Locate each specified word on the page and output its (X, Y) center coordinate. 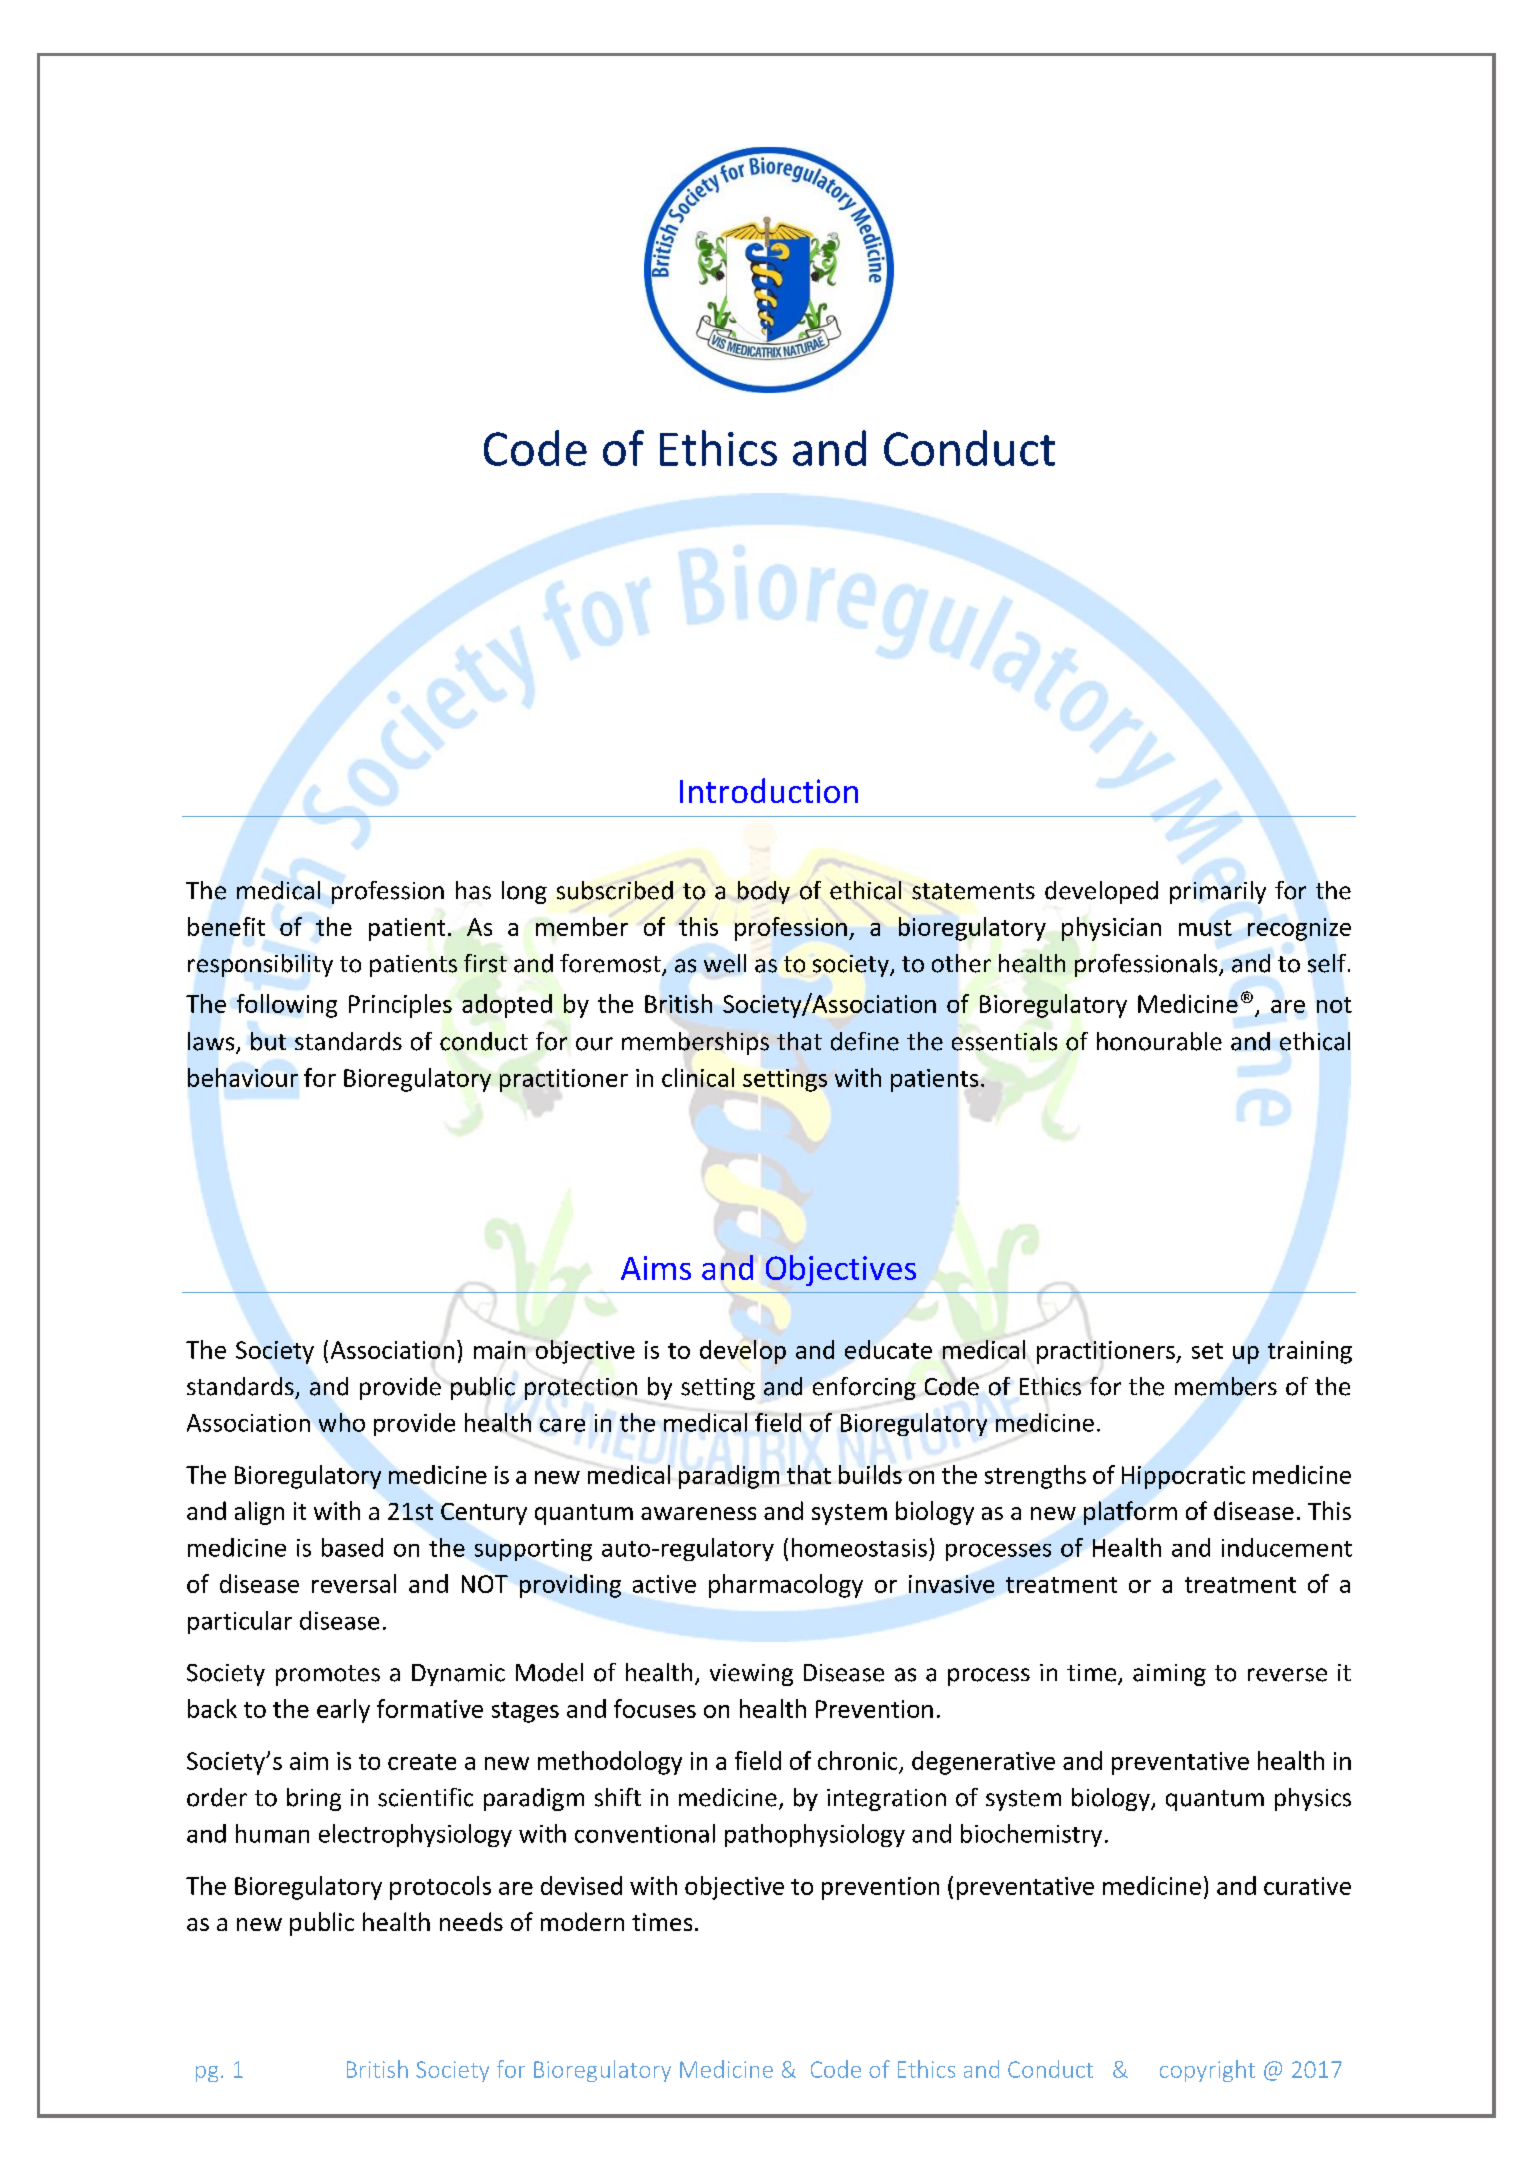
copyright (1207, 2071)
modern (582, 1921)
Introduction (769, 790)
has (473, 890)
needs (471, 1921)
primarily (1218, 892)
